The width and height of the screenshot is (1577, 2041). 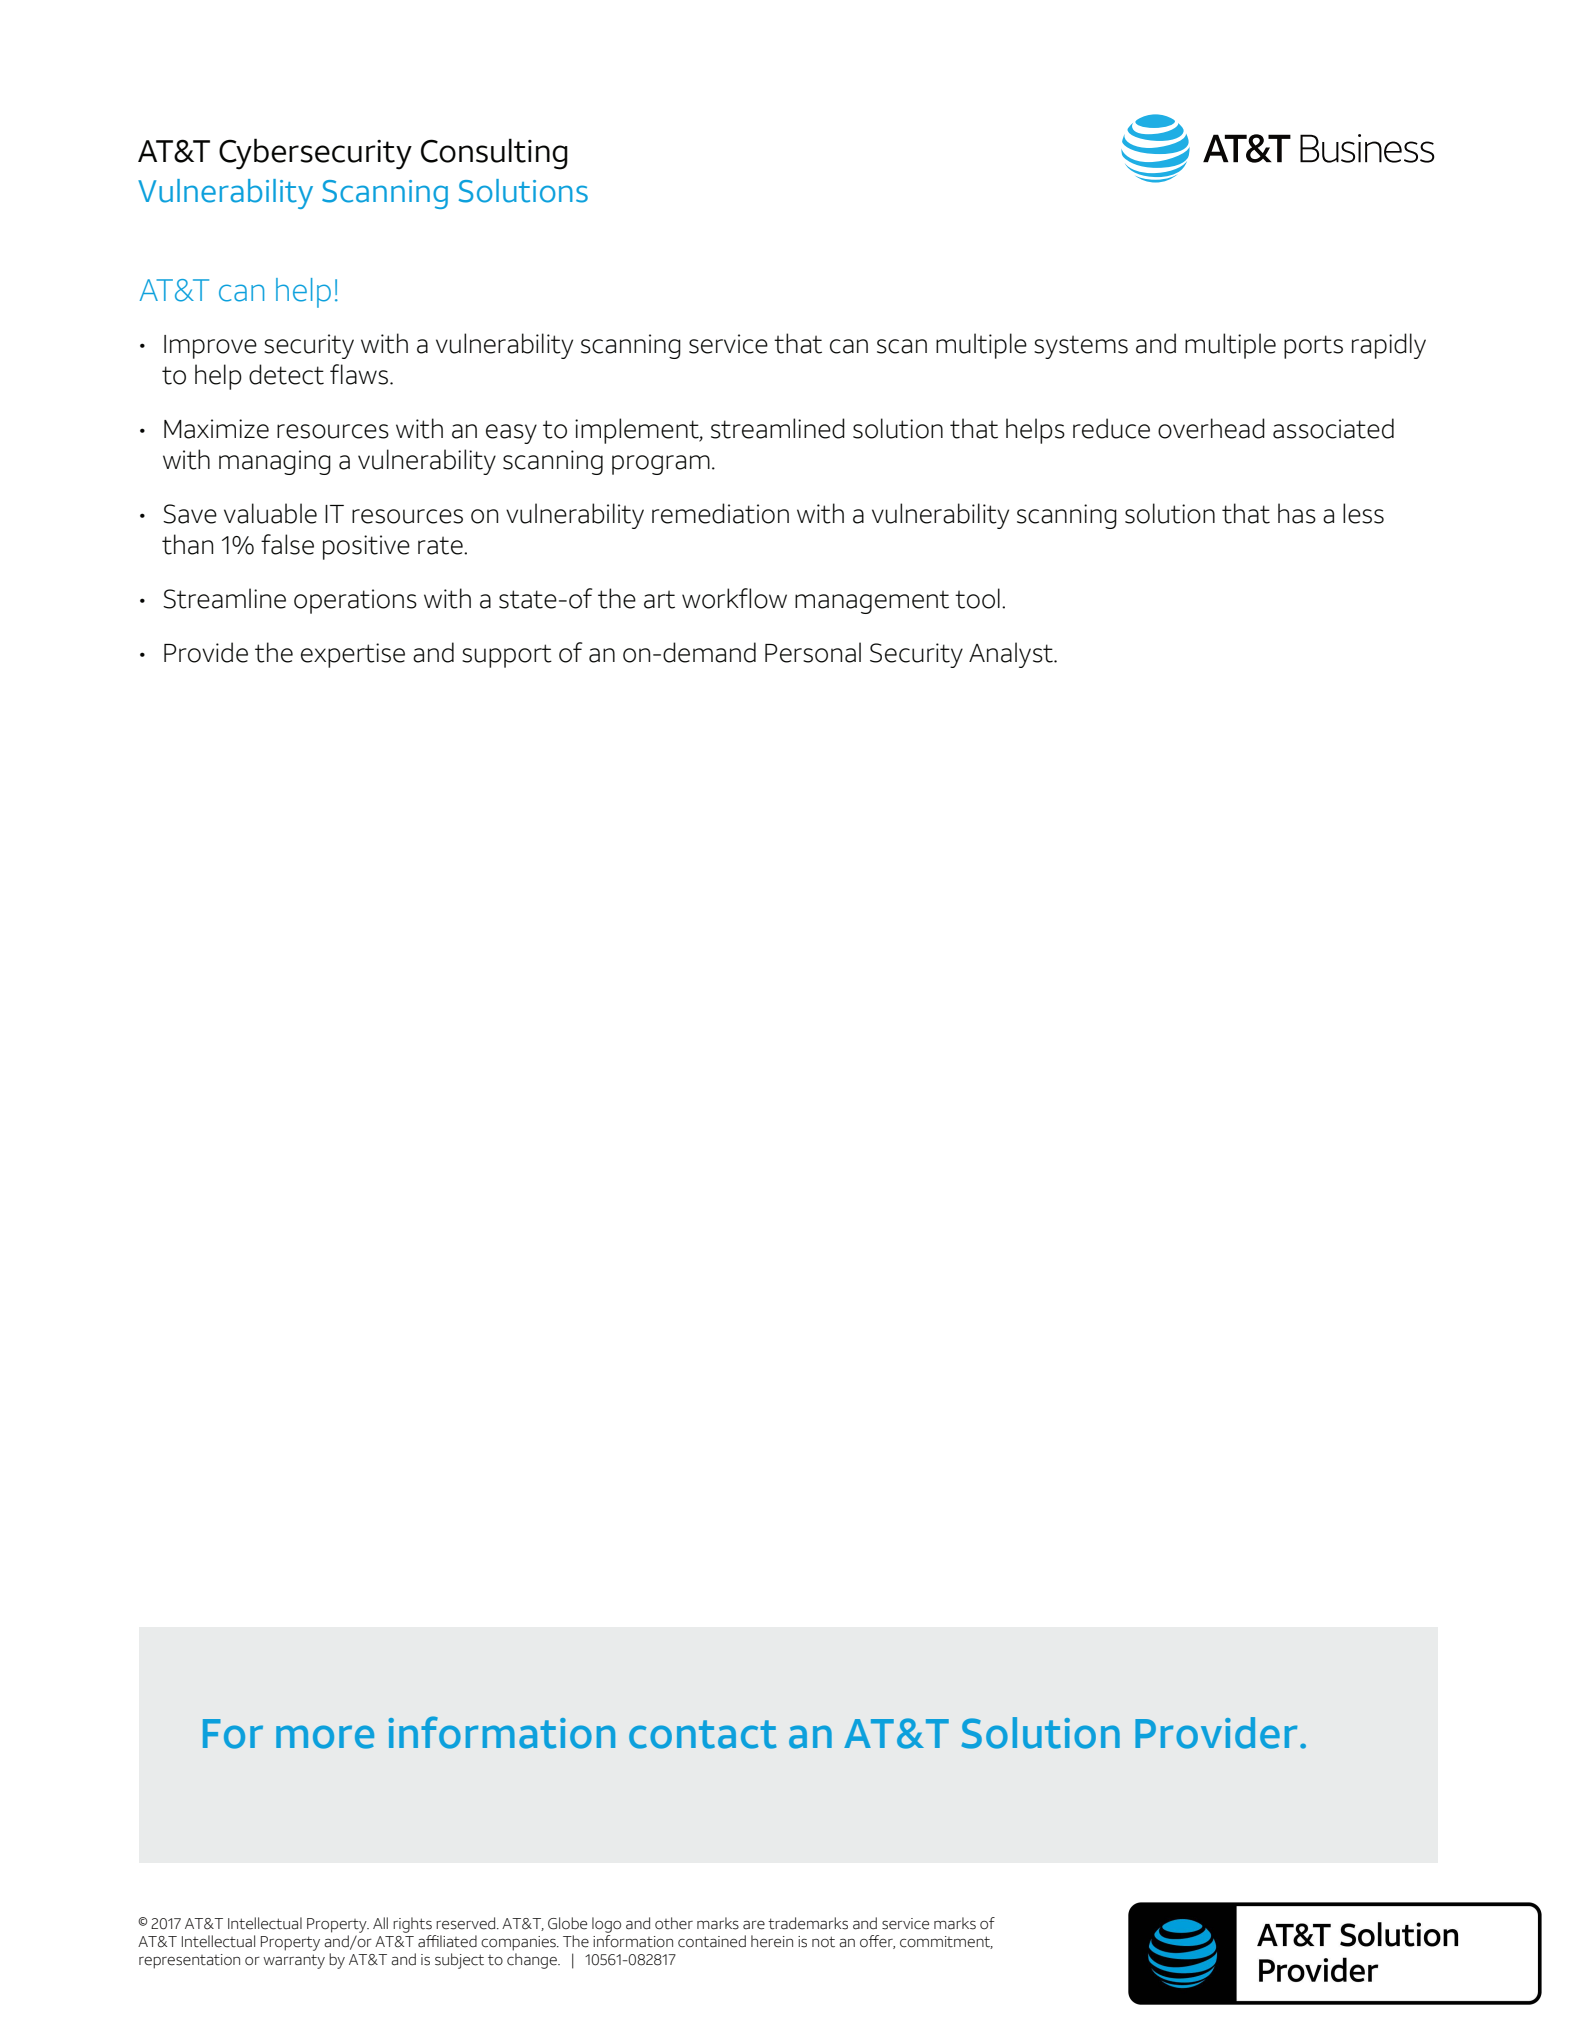 What do you see at coordinates (353, 655) in the screenshot?
I see `expertise` at bounding box center [353, 655].
